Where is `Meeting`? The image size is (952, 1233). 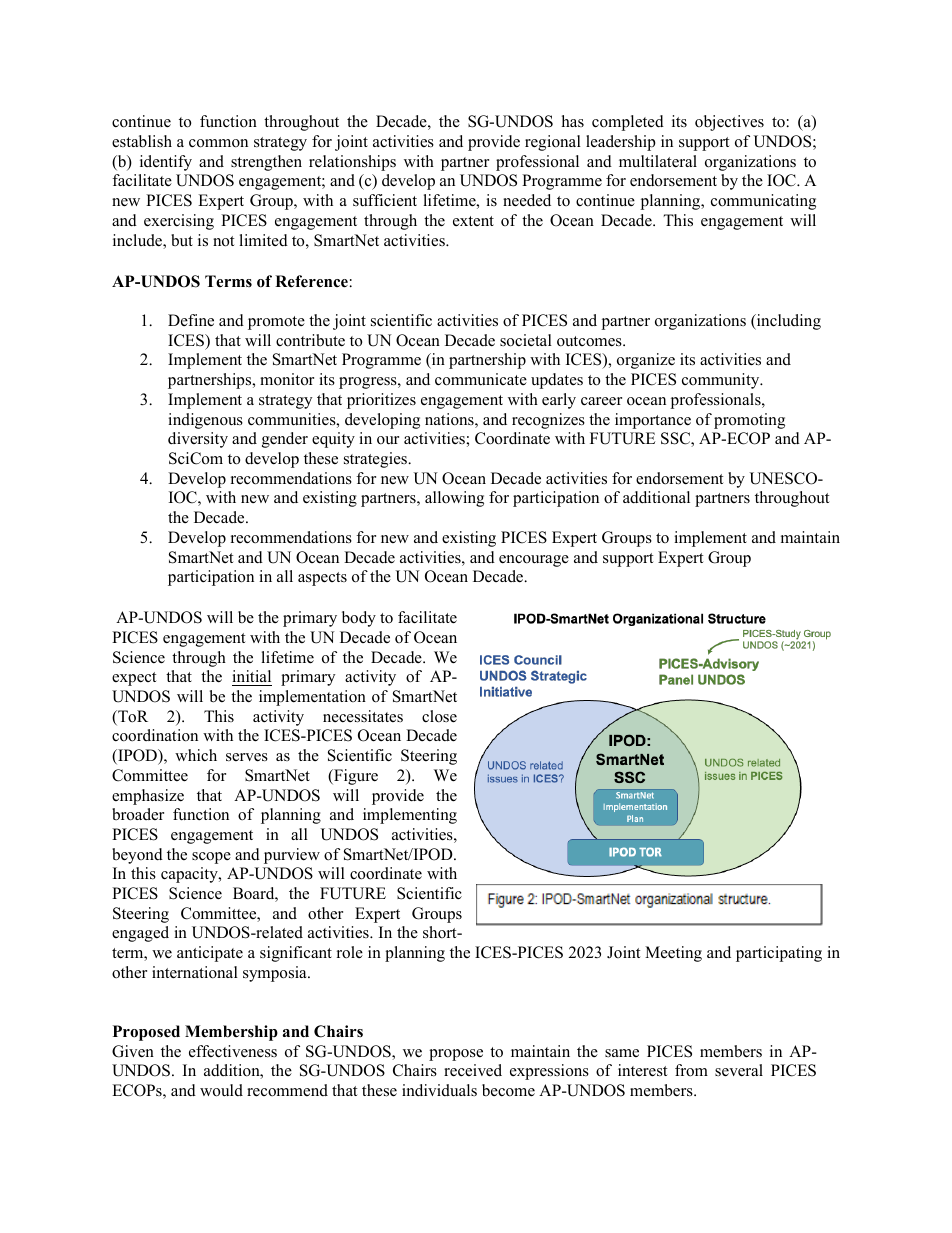 Meeting is located at coordinates (673, 954).
